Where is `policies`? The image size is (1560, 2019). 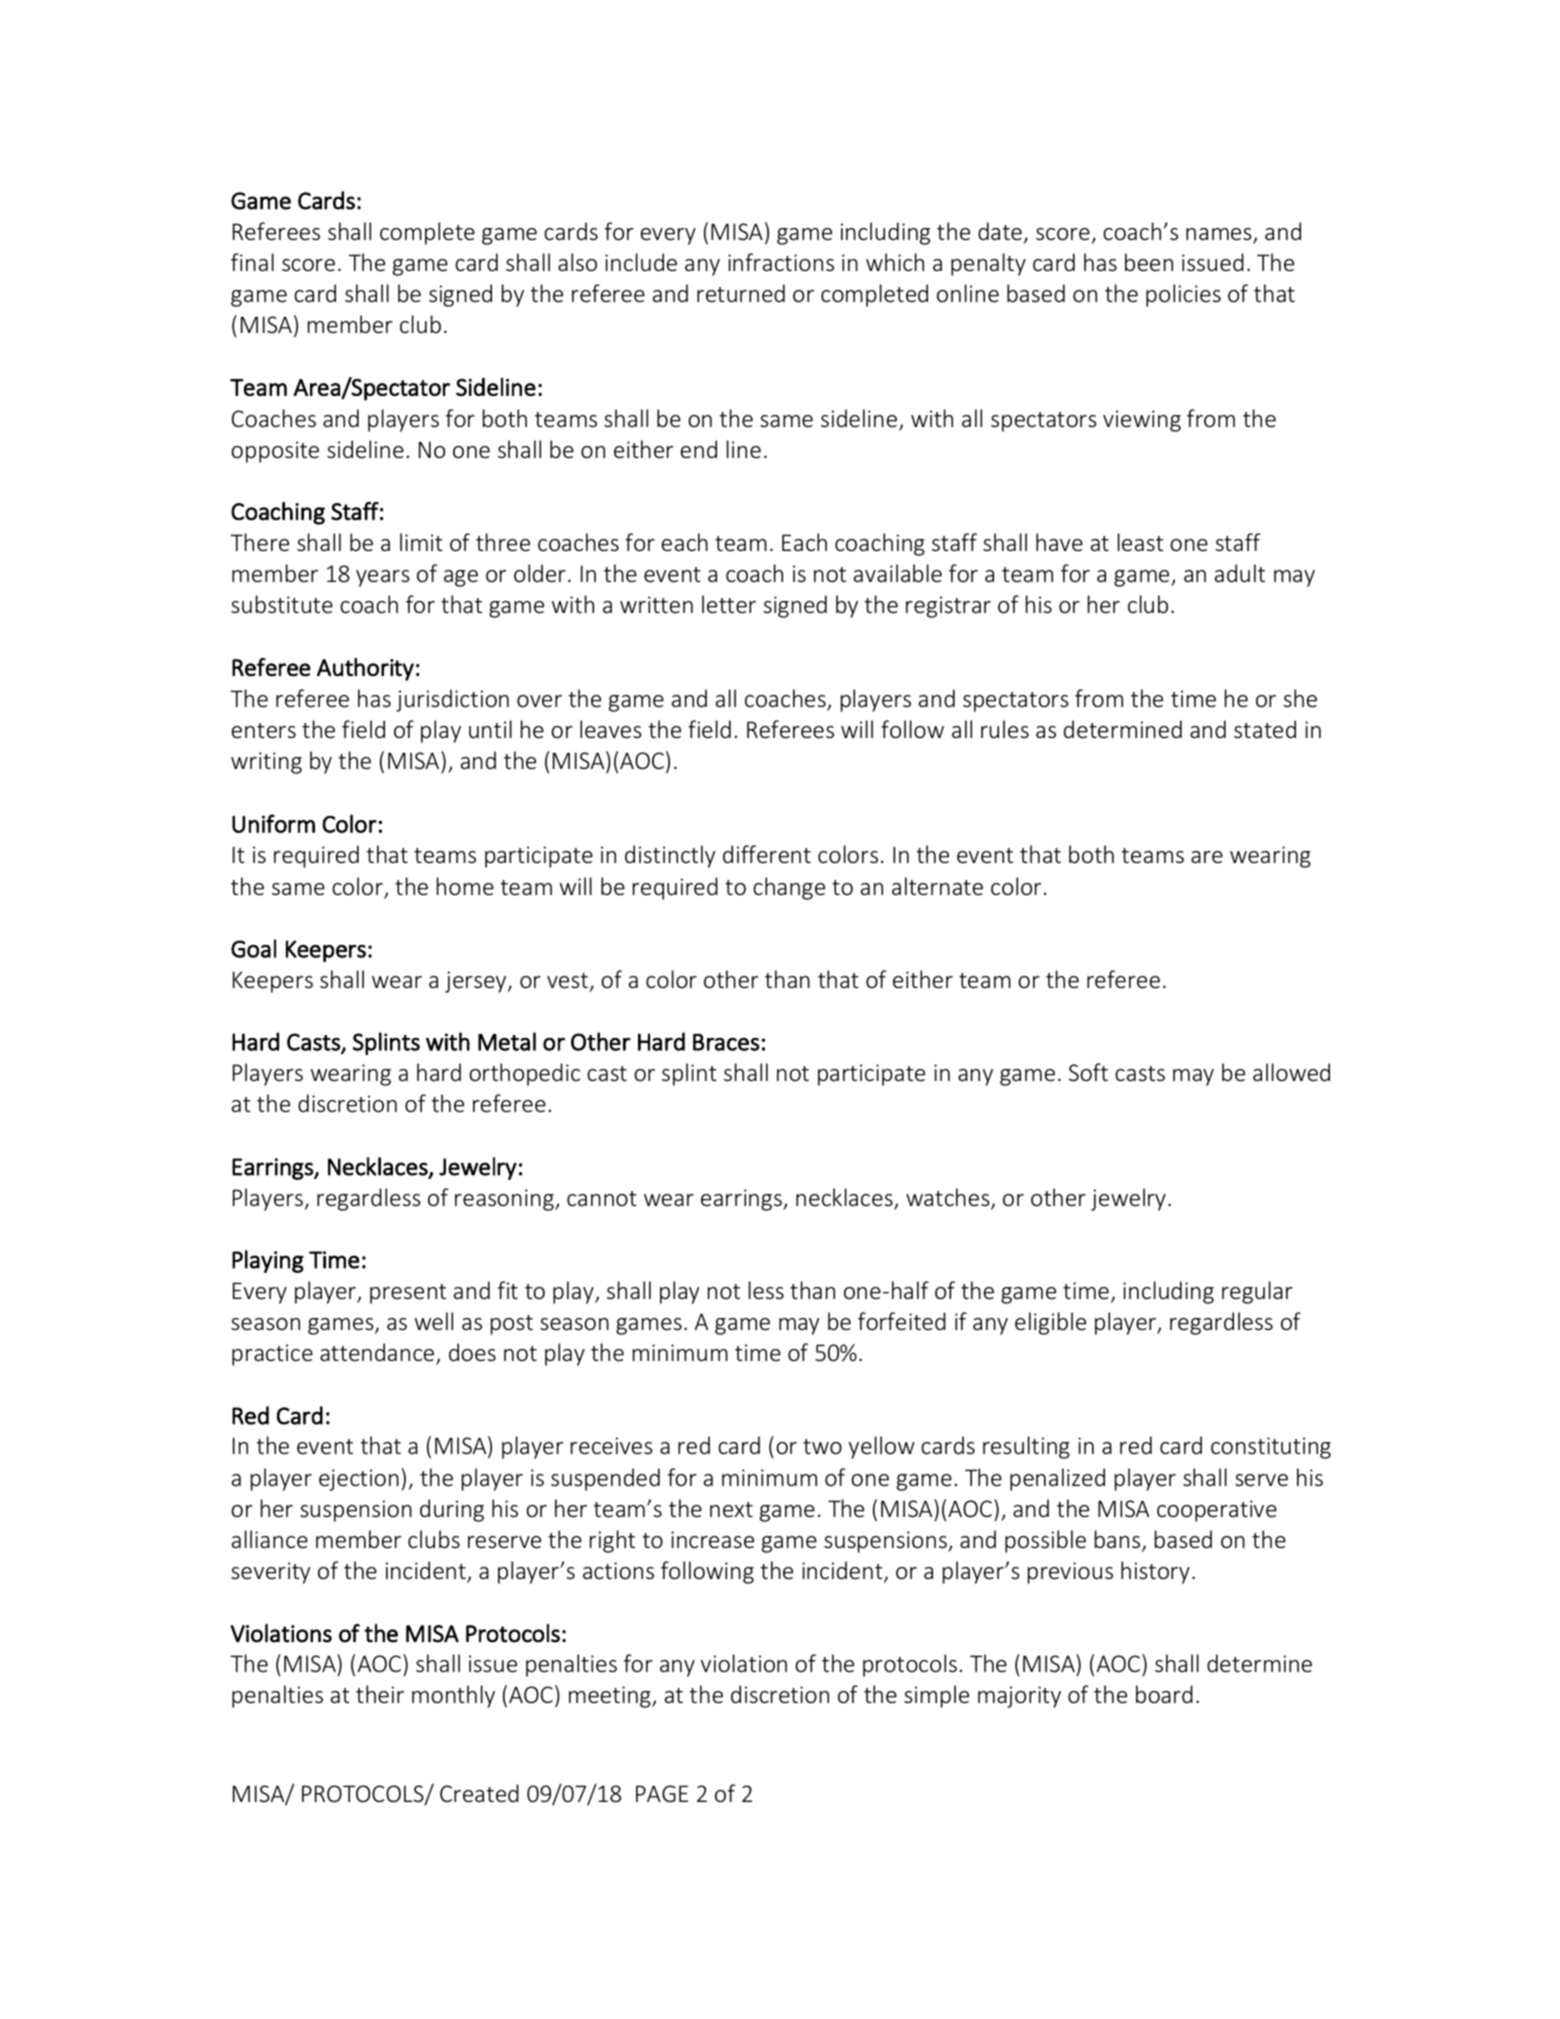
policies is located at coordinates (1183, 295).
